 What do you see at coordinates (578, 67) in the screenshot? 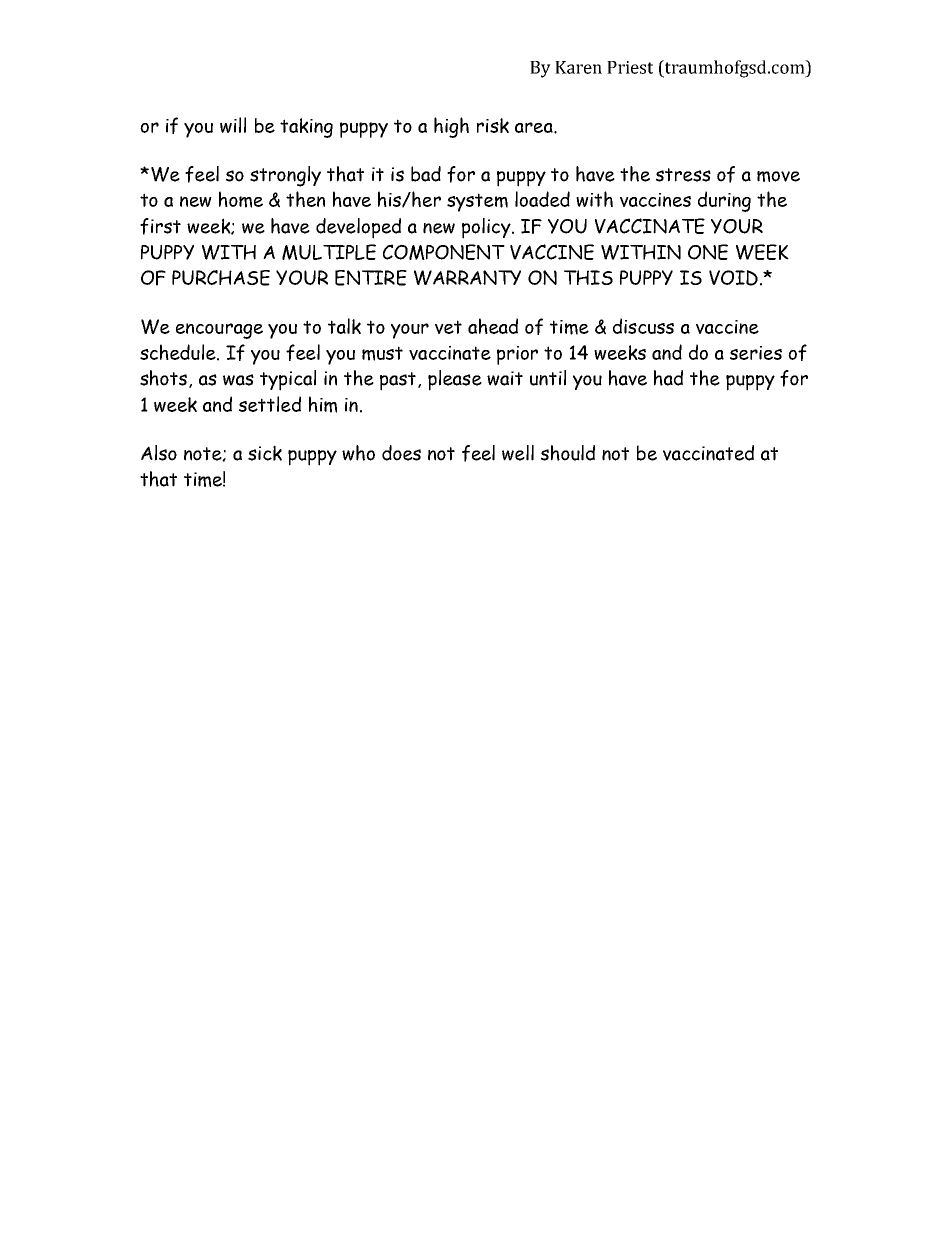
I see `Karen` at bounding box center [578, 67].
